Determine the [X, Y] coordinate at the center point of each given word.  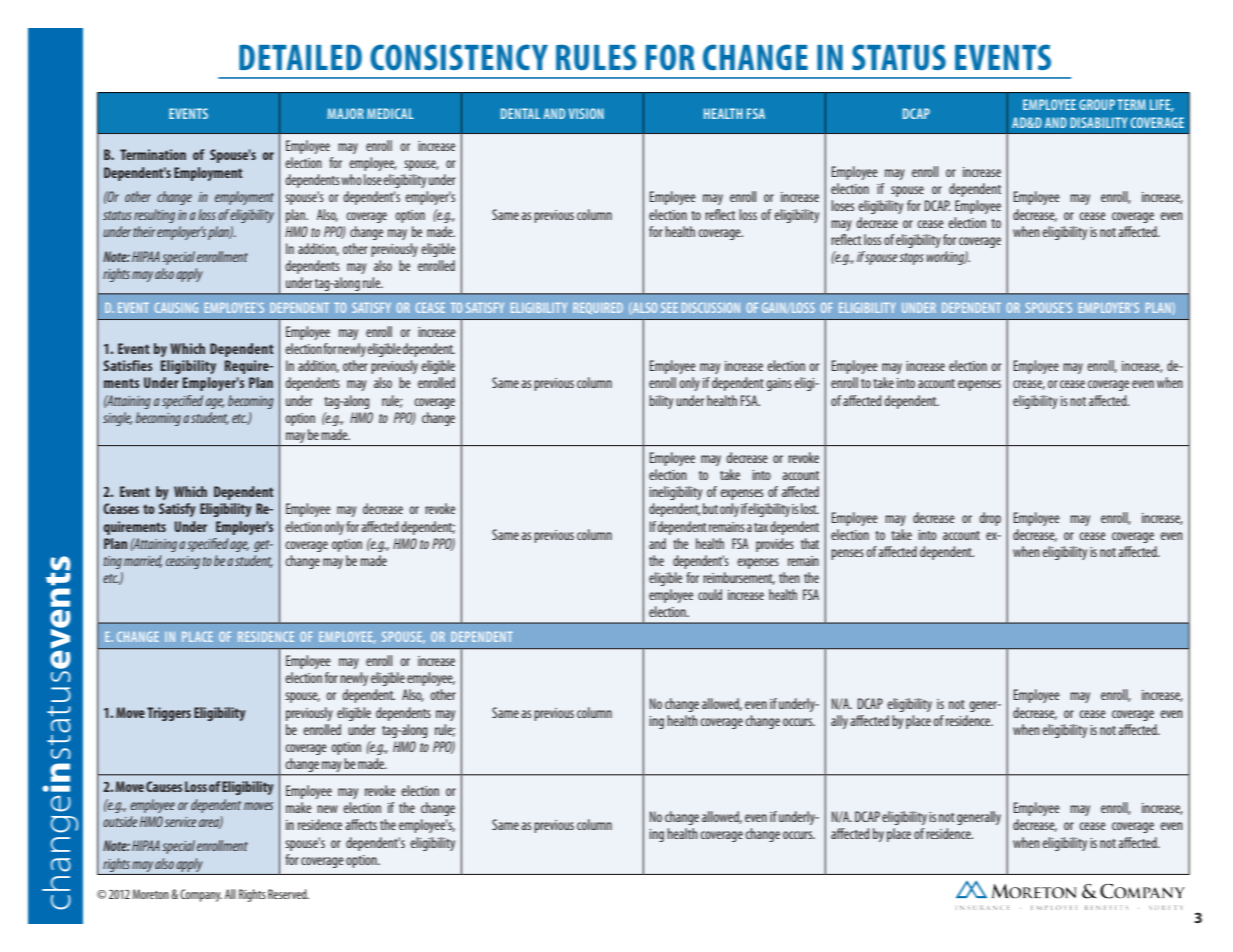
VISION [586, 113]
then [789, 577]
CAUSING [176, 308]
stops [911, 259]
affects [361, 824]
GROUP [1097, 104]
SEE [669, 308]
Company [201, 895]
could [710, 594]
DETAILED [300, 57]
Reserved [288, 894]
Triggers [169, 714]
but [710, 508]
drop [990, 519]
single [117, 419]
